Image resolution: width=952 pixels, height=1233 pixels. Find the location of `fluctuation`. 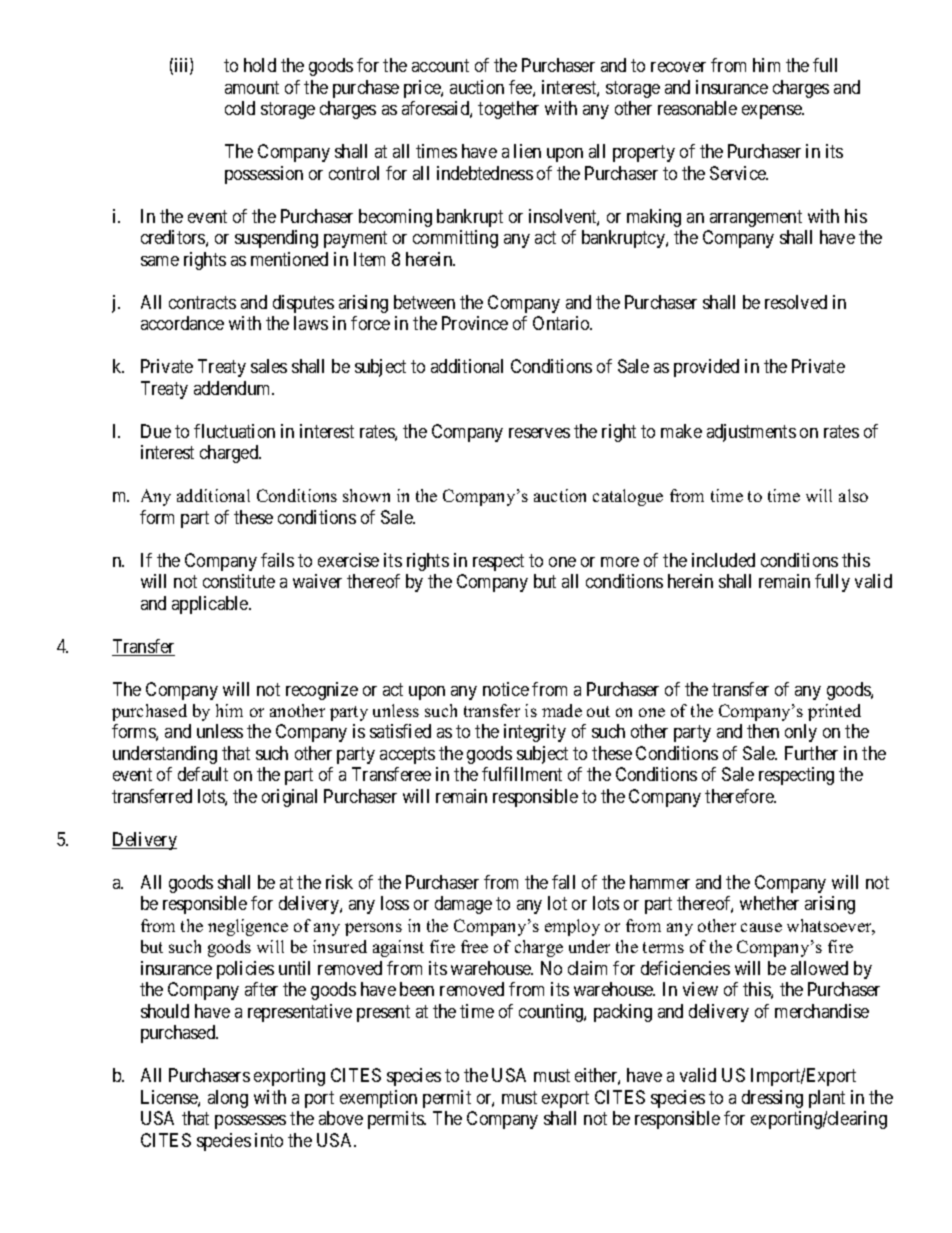

fluctuation is located at coordinates (234, 431).
